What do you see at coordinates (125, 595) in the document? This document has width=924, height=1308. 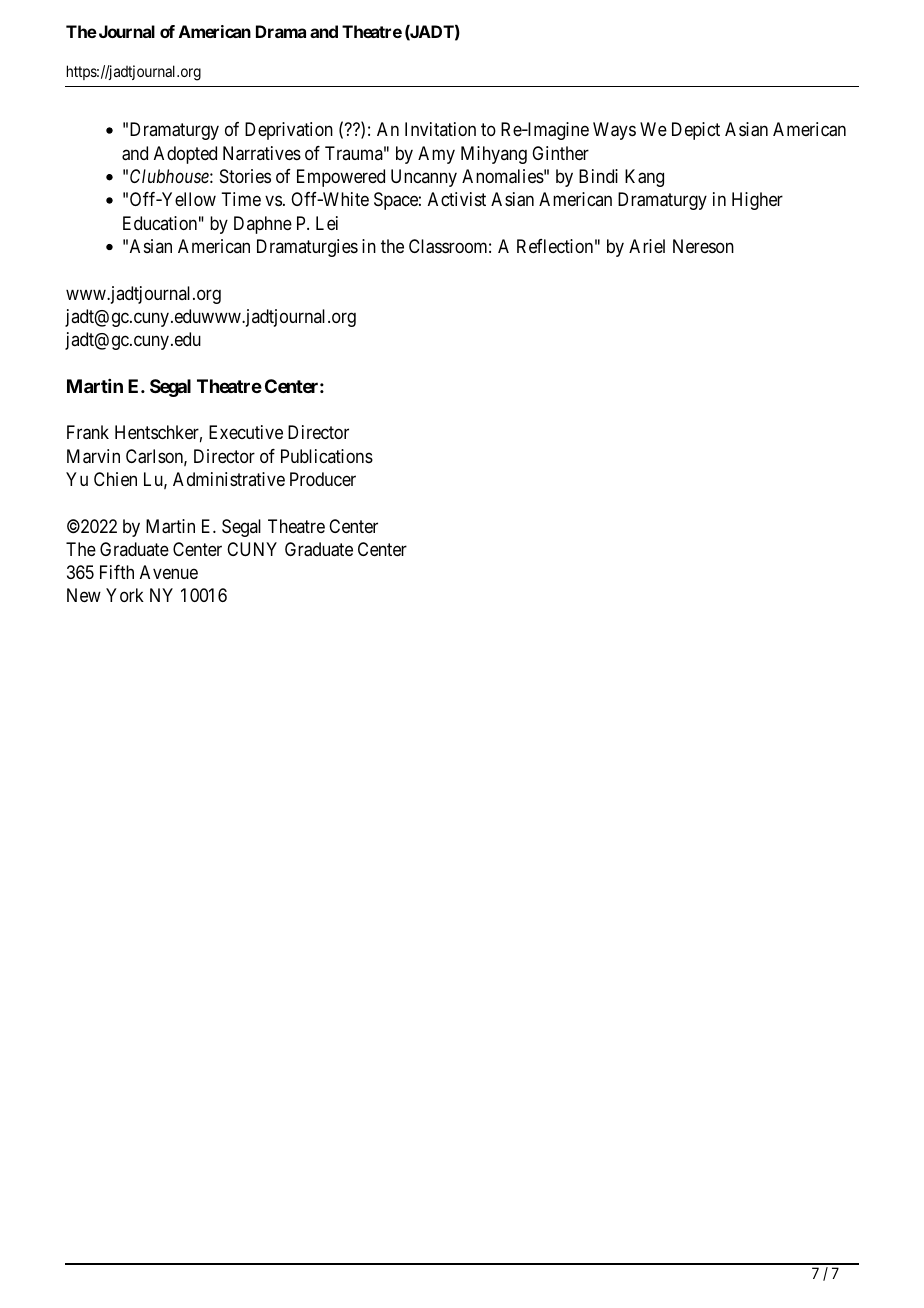 I see `York` at bounding box center [125, 595].
